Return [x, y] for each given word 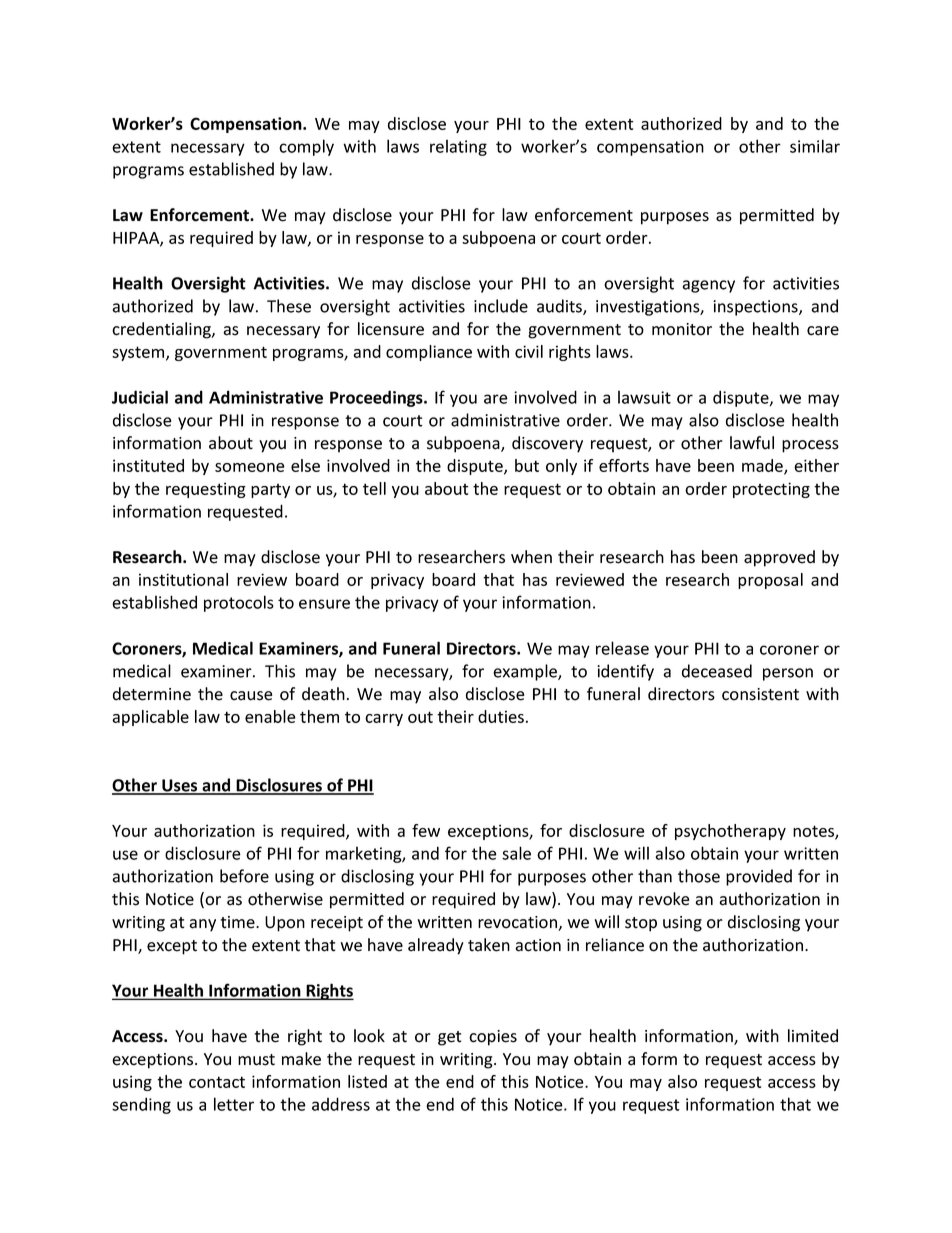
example [526, 672]
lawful [752, 443]
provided [759, 877]
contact [217, 1082]
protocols [239, 603]
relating [458, 147]
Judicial [140, 397]
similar [815, 146]
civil [529, 351]
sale [516, 853]
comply [306, 147]
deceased [717, 671]
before [244, 876]
